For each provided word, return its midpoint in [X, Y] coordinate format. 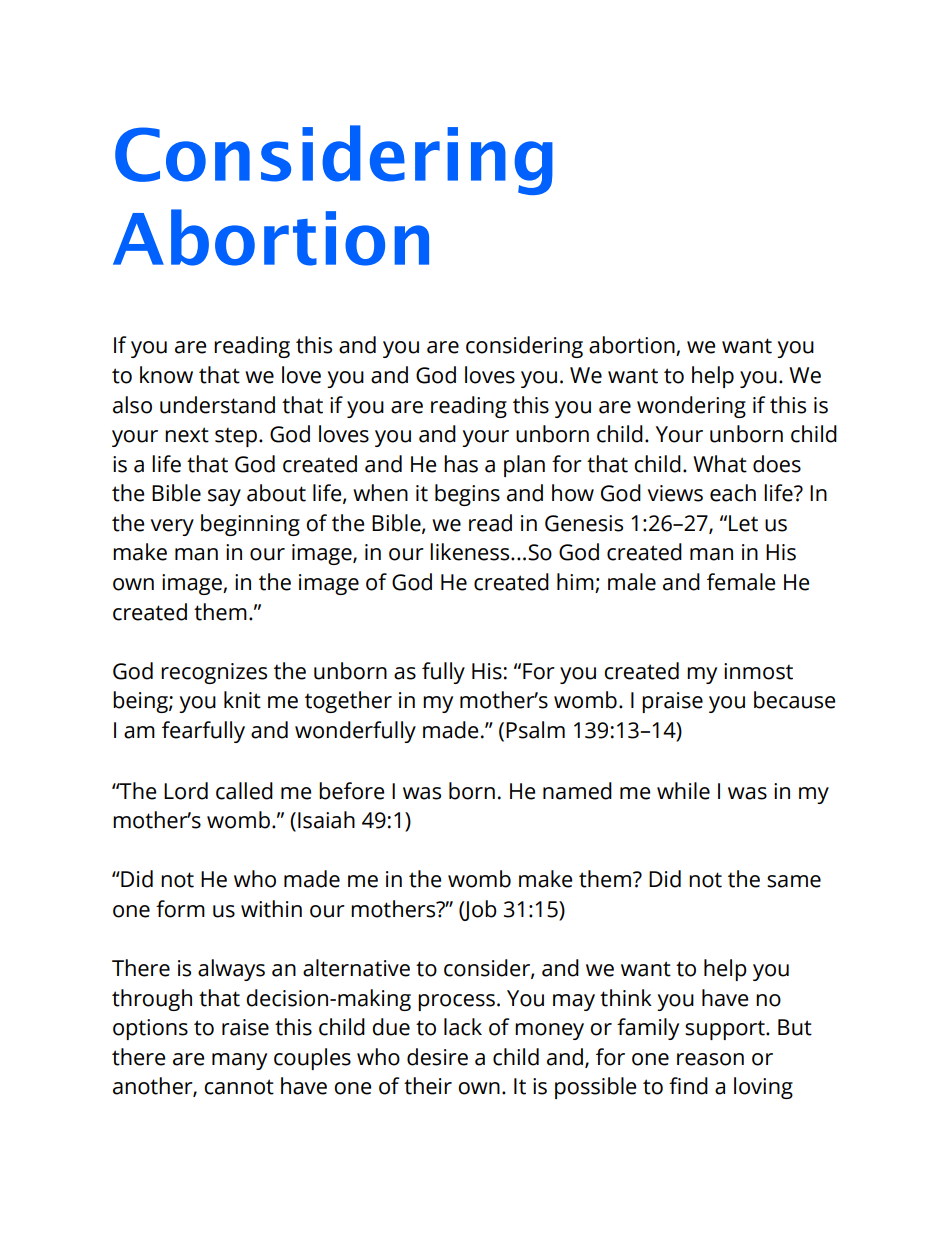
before [351, 791]
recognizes [214, 673]
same [794, 881]
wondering [691, 407]
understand [217, 405]
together [348, 702]
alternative [356, 968]
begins [467, 495]
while [683, 791]
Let [743, 523]
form [180, 909]
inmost [758, 671]
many [239, 1061]
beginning [250, 525]
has [461, 464]
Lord [186, 791]
